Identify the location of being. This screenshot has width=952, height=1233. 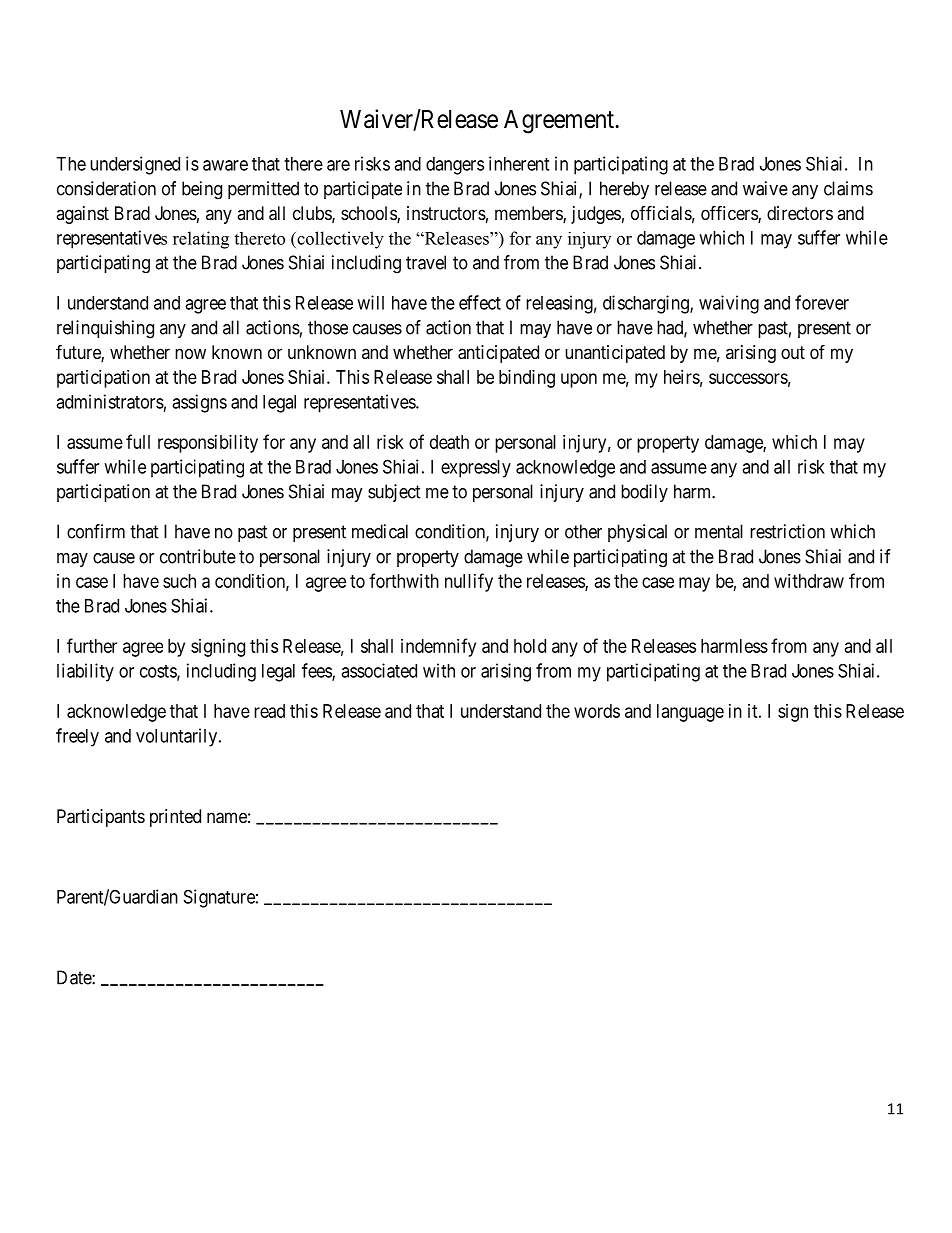
(202, 190).
